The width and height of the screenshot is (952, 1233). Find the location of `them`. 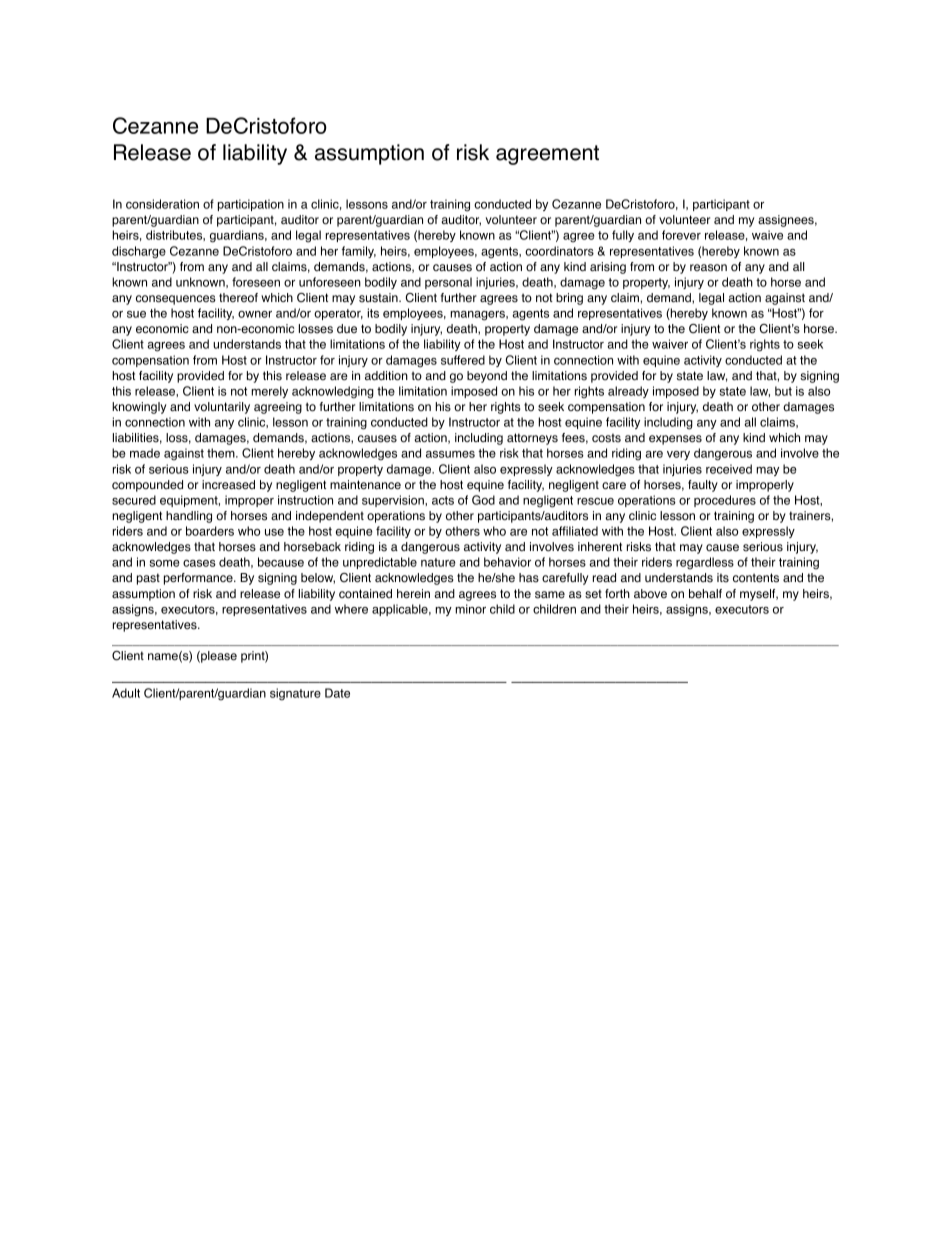

them is located at coordinates (222, 453).
